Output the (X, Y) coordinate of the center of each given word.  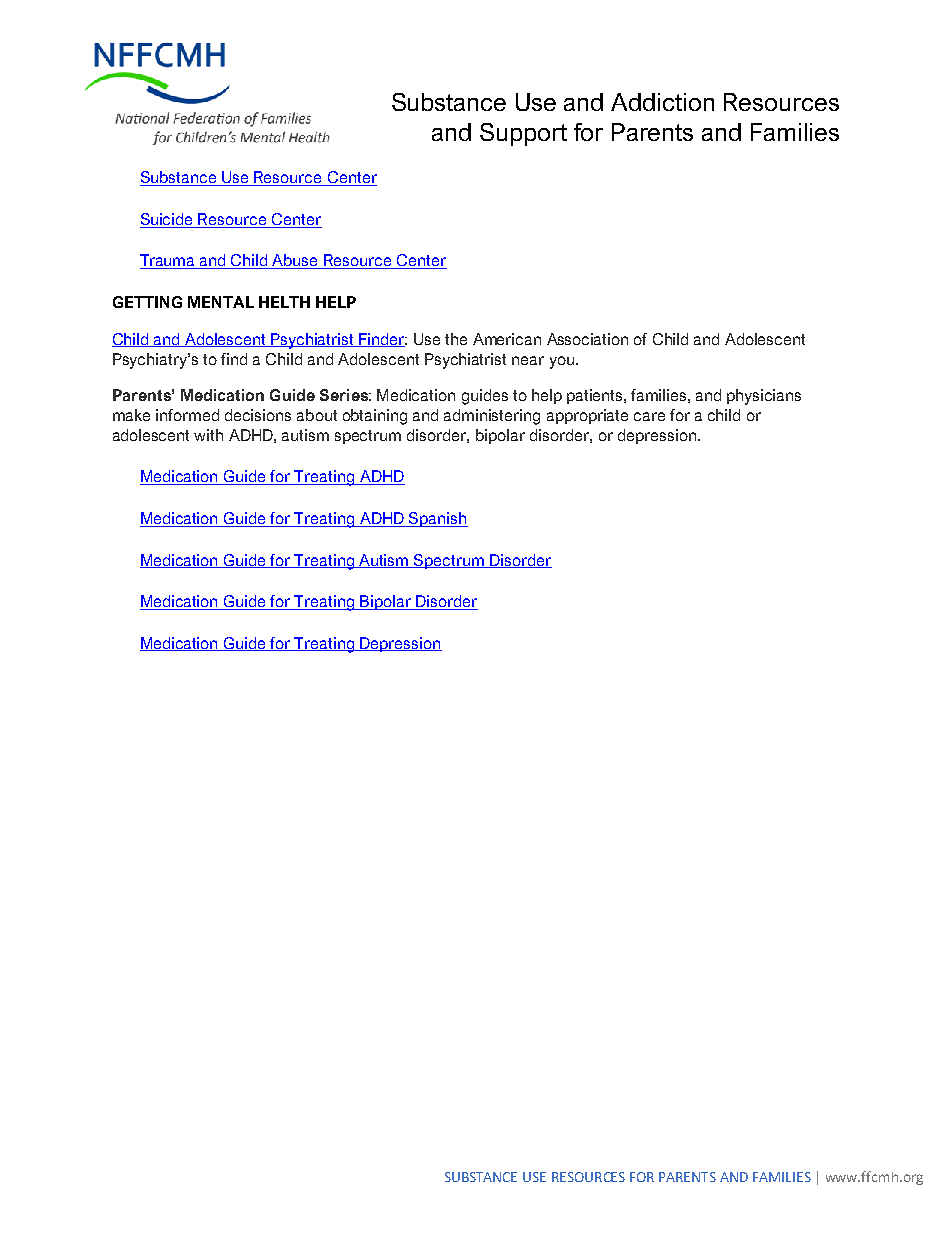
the (456, 339)
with (208, 435)
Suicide (168, 220)
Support (523, 134)
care (649, 416)
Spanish (437, 519)
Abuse (296, 261)
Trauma (168, 261)
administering (492, 417)
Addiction (662, 102)
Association (587, 339)
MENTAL (221, 302)
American (507, 339)
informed (187, 415)
